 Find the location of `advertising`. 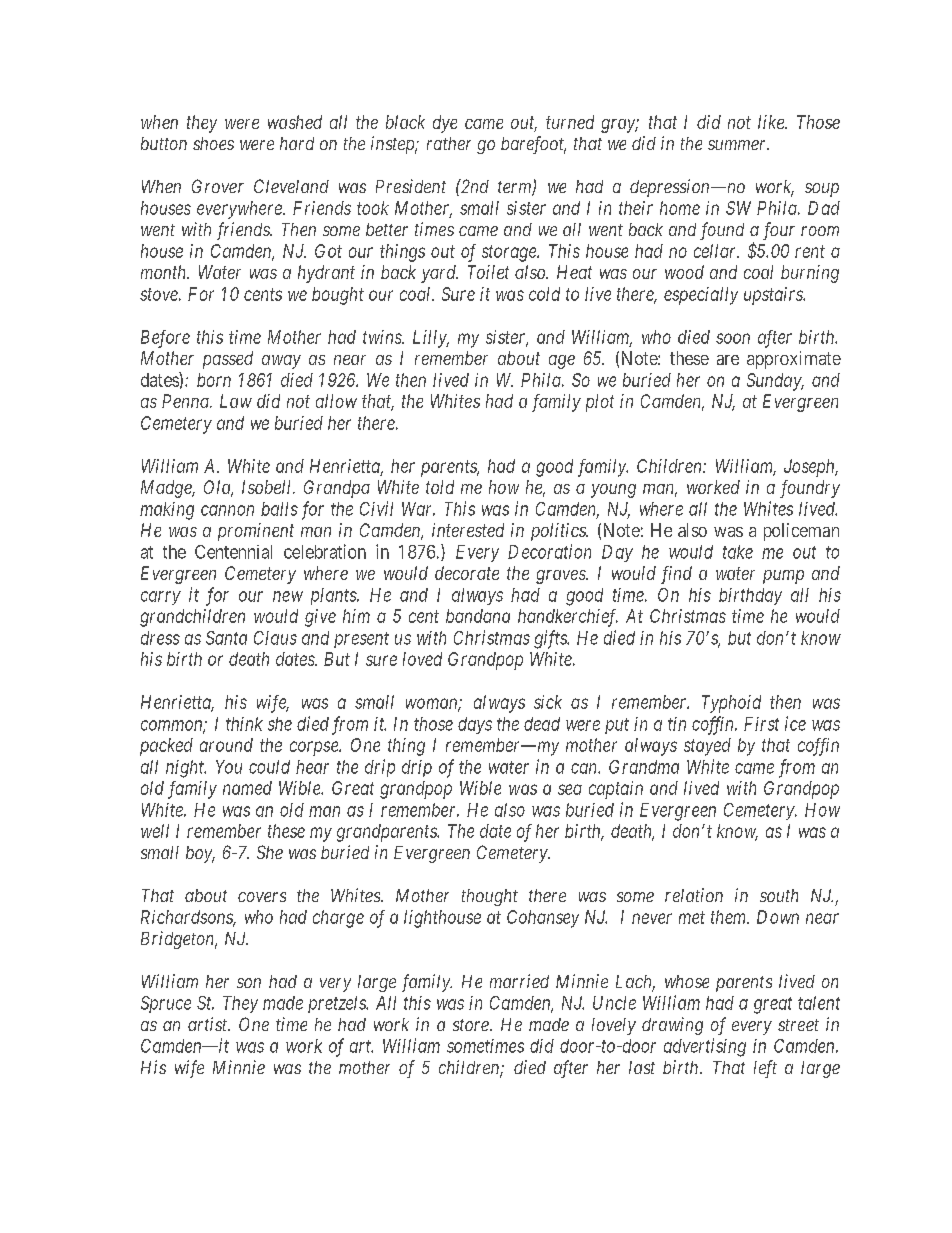

advertising is located at coordinates (705, 1047).
